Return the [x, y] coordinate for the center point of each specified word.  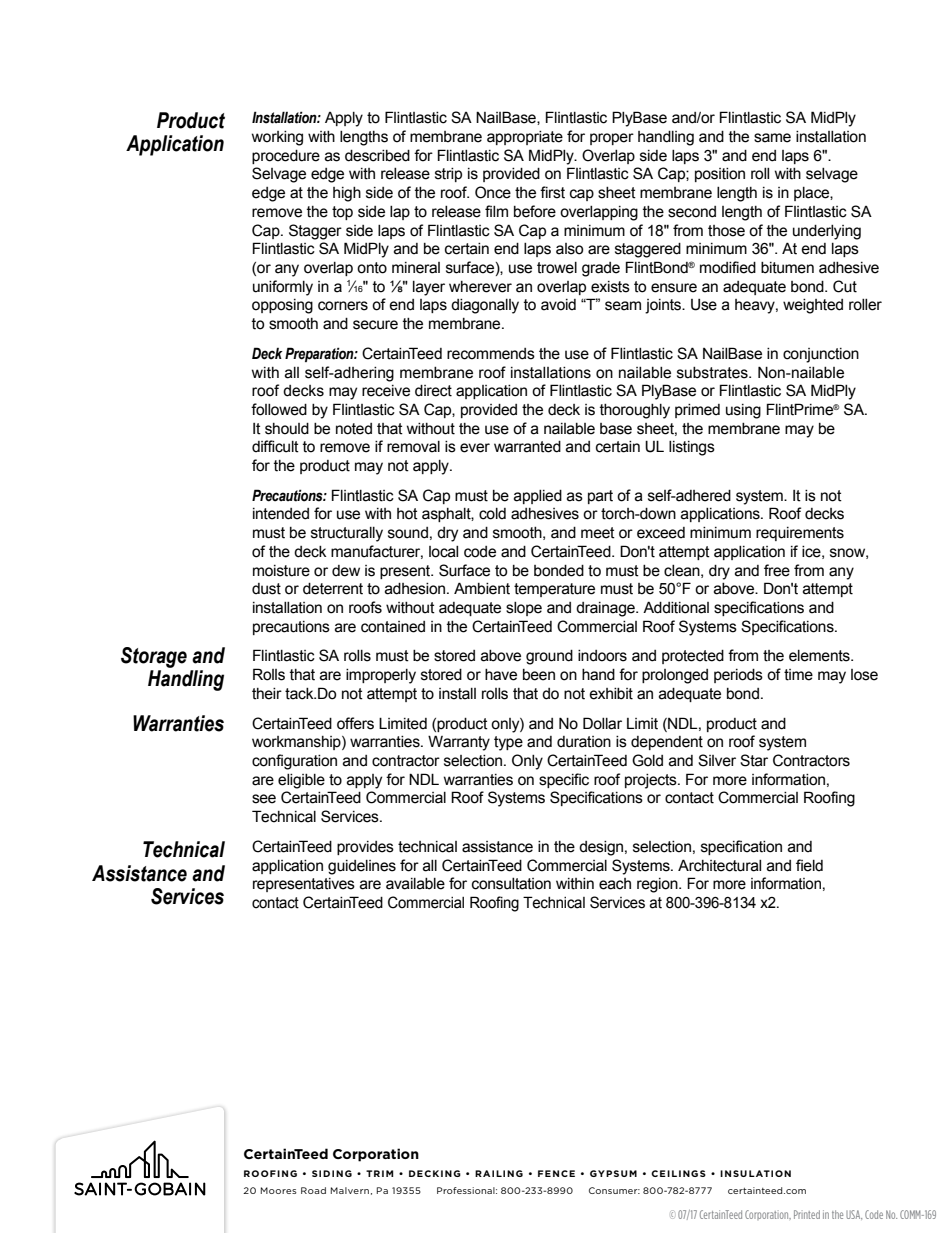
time [798, 675]
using [743, 411]
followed [279, 409]
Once [493, 192]
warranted [527, 447]
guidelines [362, 867]
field [809, 865]
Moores [279, 1190]
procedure [286, 157]
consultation [511, 884]
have [501, 675]
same [772, 138]
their [267, 694]
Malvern [350, 1190]
